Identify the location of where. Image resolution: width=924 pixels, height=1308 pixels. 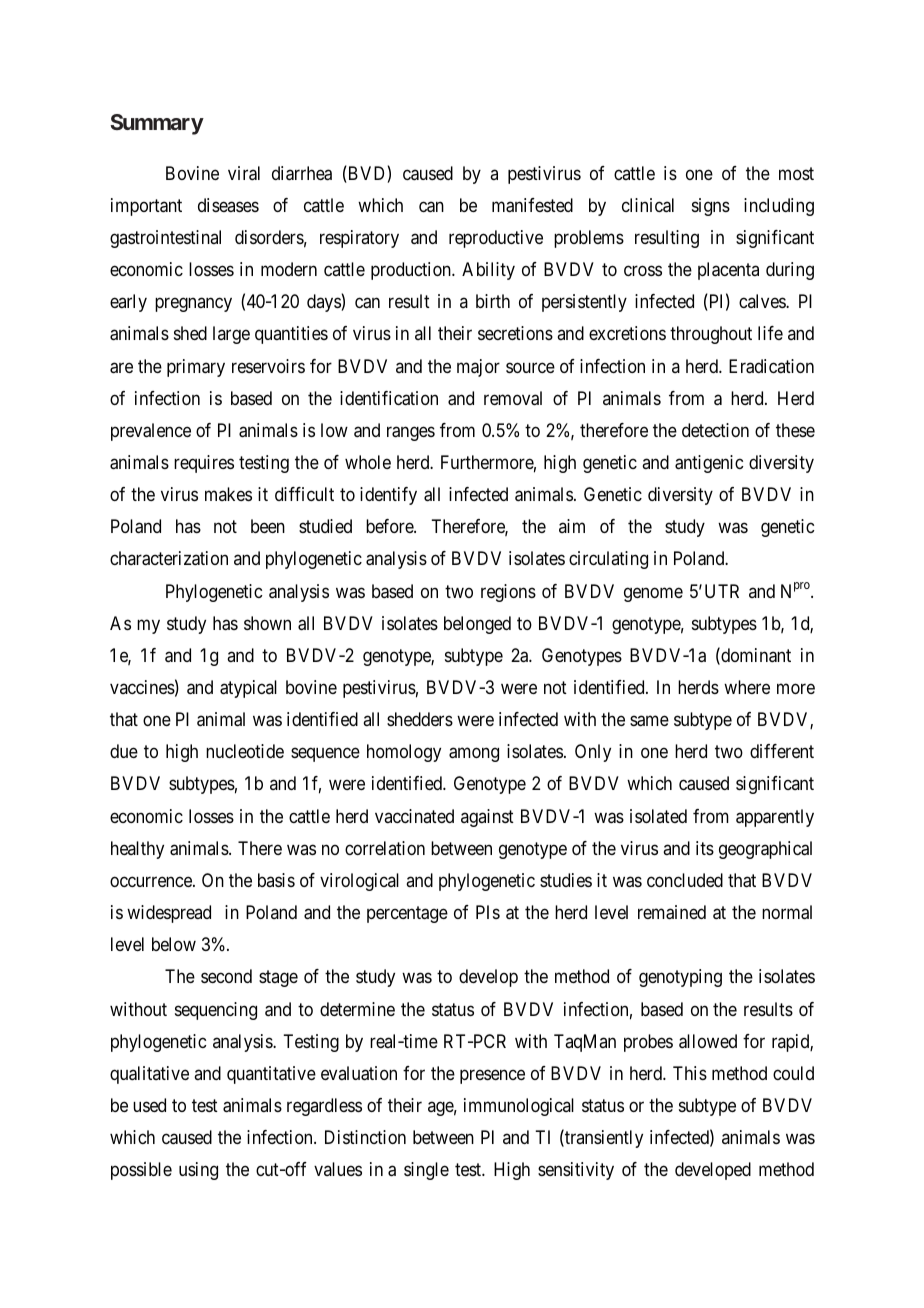
(747, 687).
